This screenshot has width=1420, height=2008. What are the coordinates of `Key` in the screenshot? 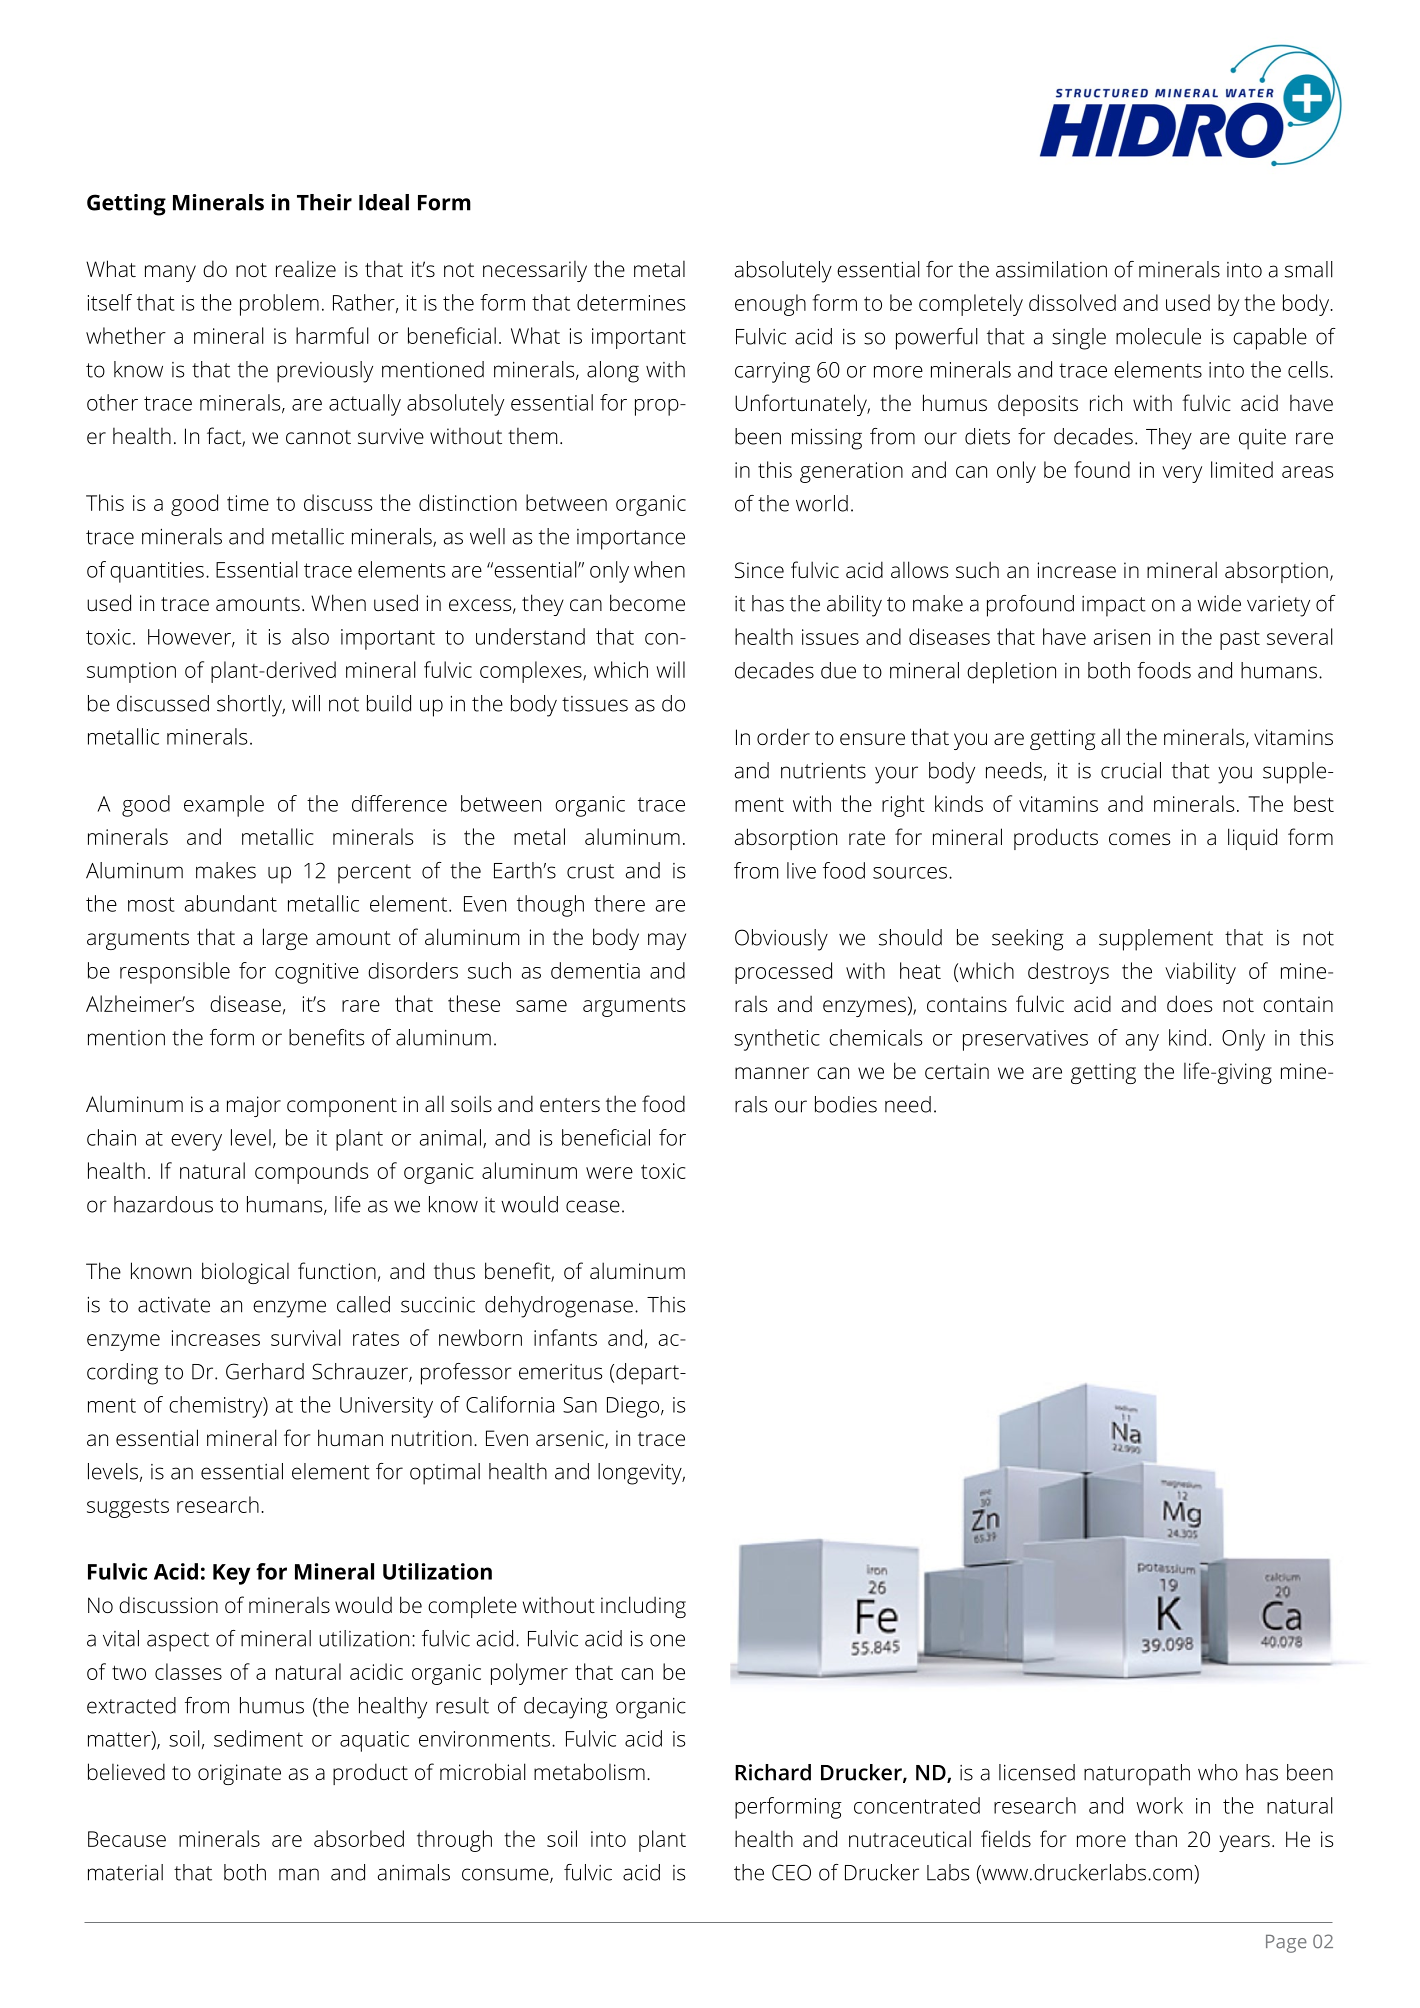 It's located at (232, 1574).
